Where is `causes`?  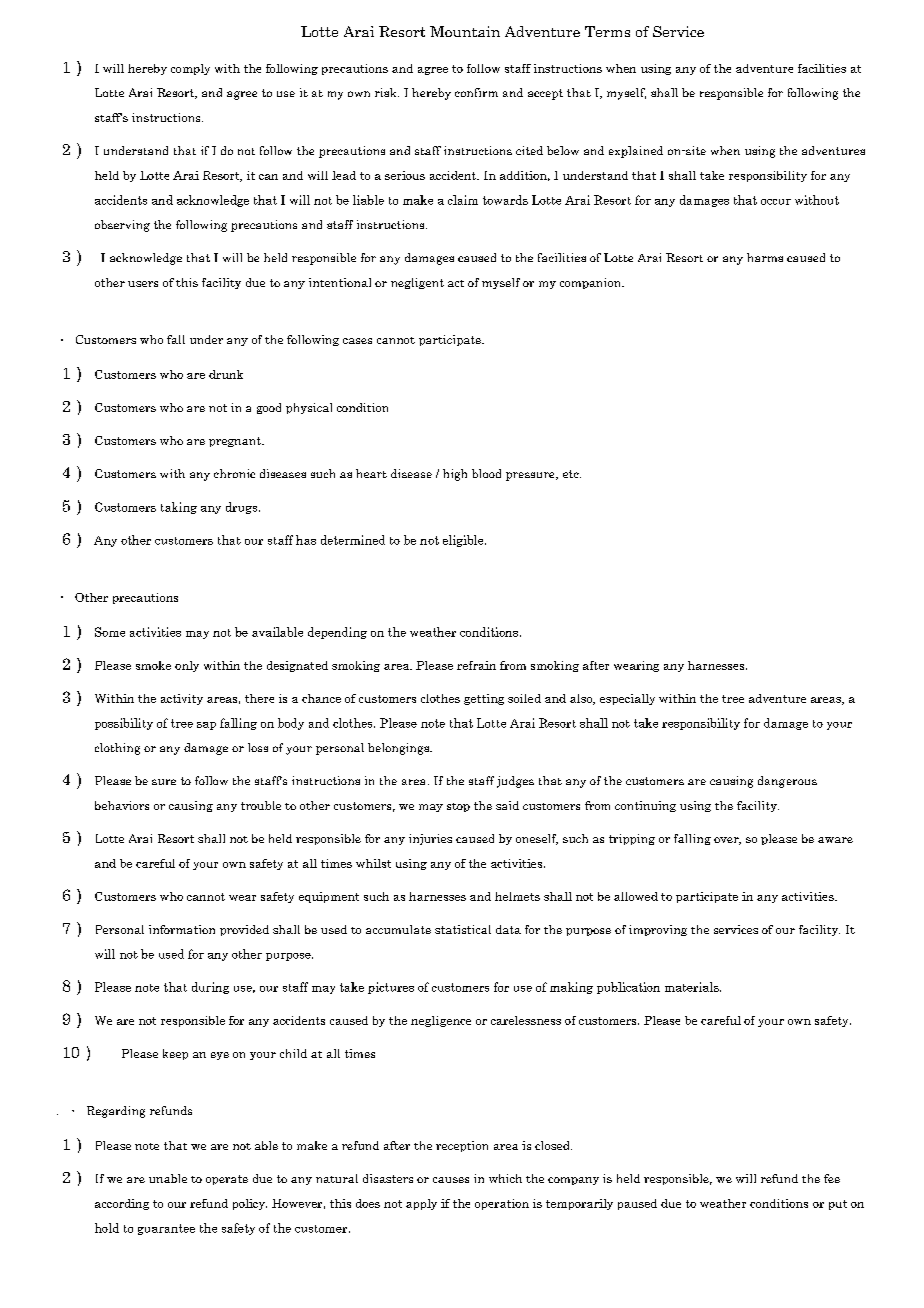
causes is located at coordinates (451, 1180).
